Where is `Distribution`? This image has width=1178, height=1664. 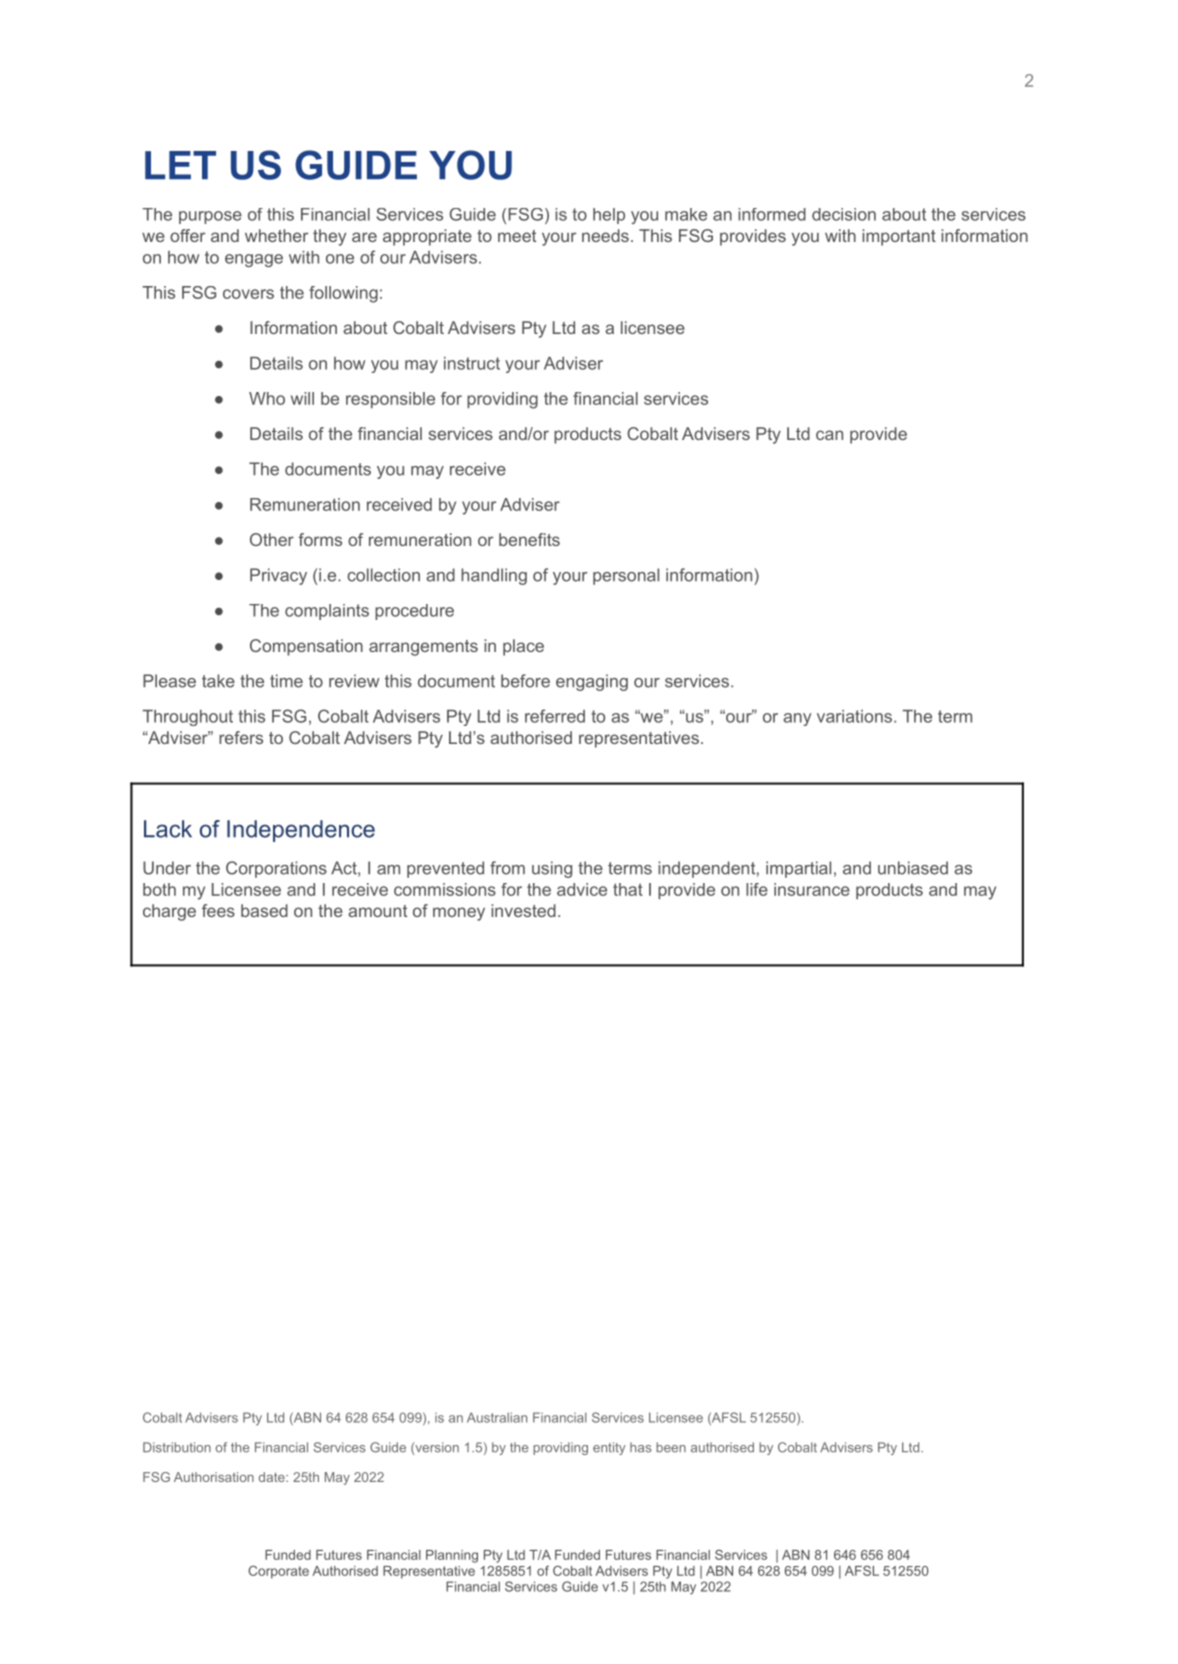 Distribution is located at coordinates (177, 1447).
